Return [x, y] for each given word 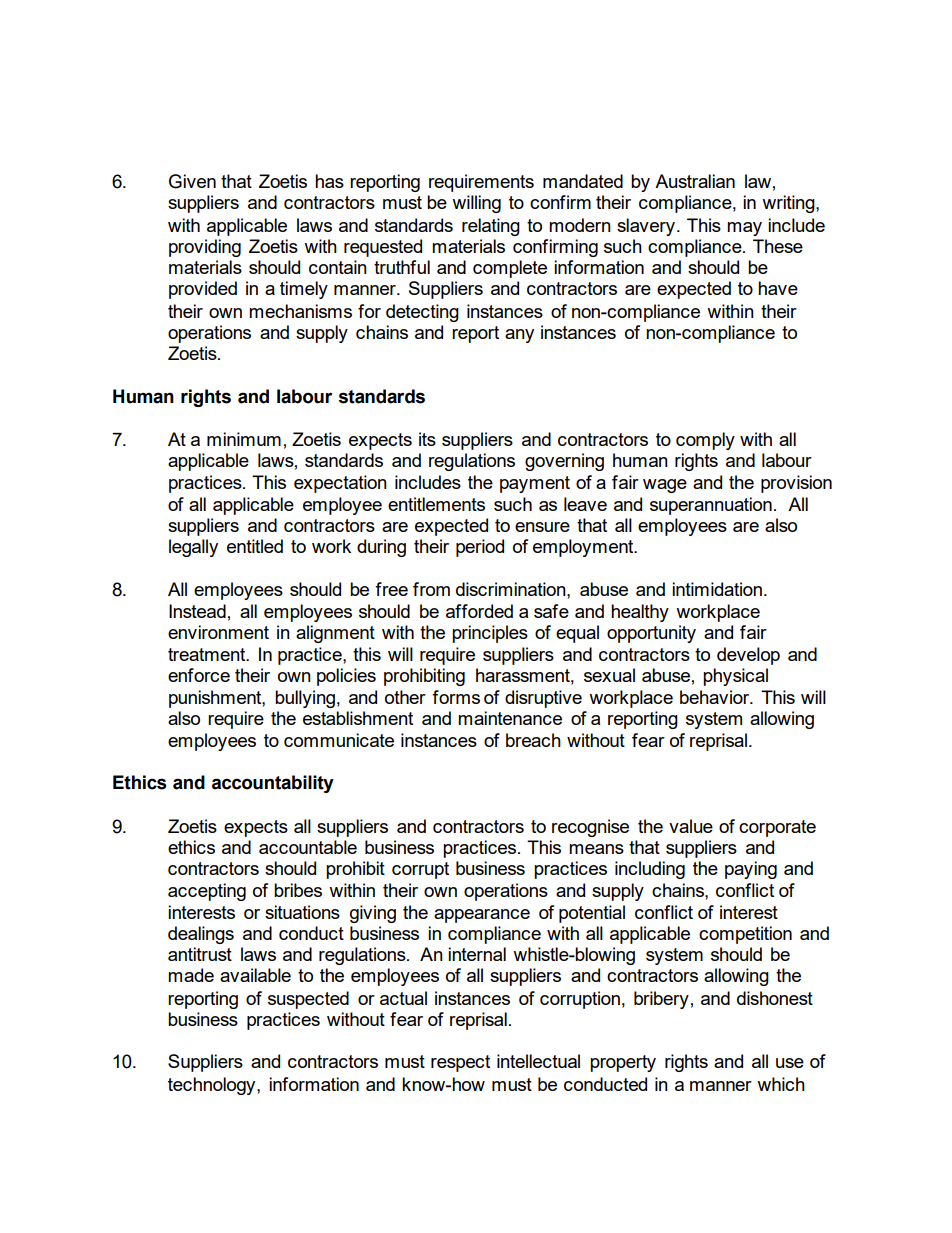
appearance [482, 916]
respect [460, 1063]
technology [213, 1086]
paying [751, 870]
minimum [244, 439]
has [329, 181]
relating [491, 227]
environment [218, 632]
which [781, 1084]
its [427, 439]
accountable [308, 847]
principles [490, 634]
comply [705, 441]
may [744, 229]
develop [748, 656]
